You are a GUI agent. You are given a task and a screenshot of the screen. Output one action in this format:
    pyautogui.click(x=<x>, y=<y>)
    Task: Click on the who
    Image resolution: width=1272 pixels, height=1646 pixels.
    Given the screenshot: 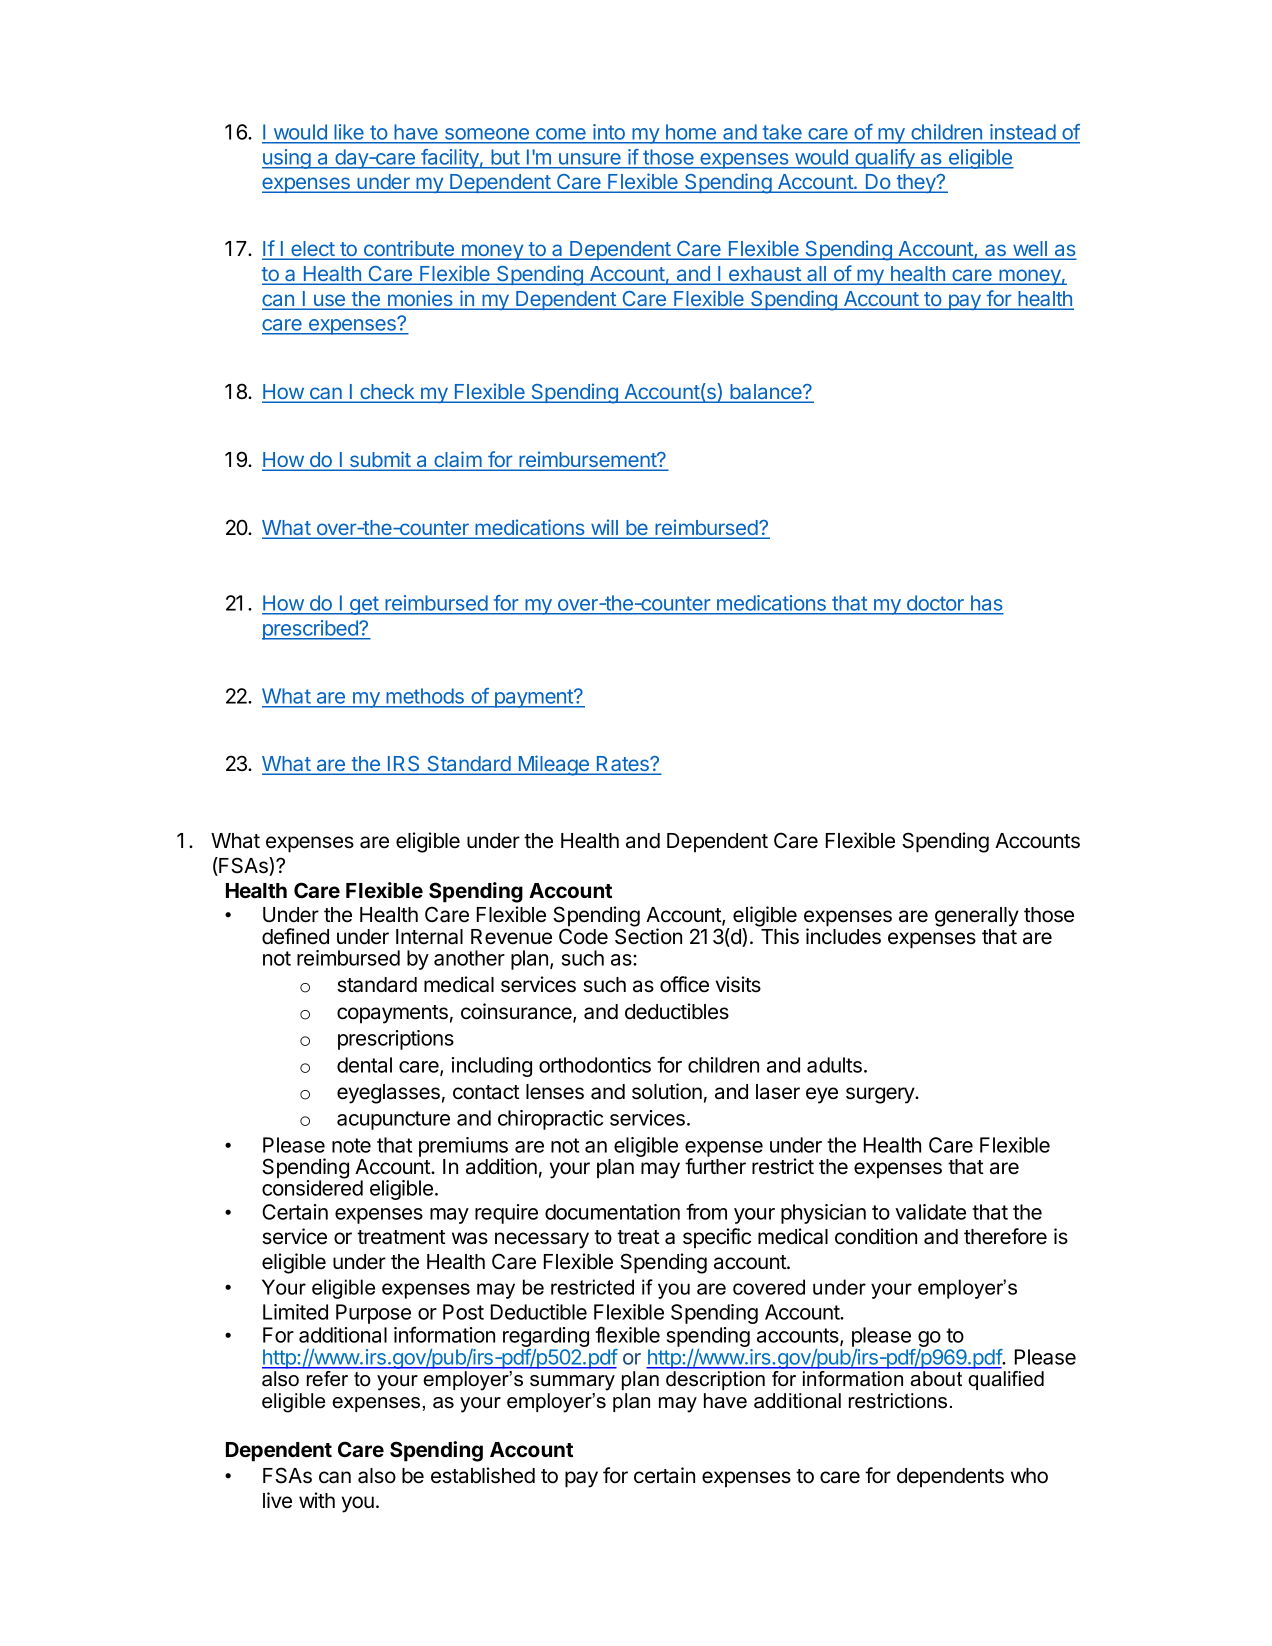 What is the action you would take?
    pyautogui.click(x=1029, y=1476)
